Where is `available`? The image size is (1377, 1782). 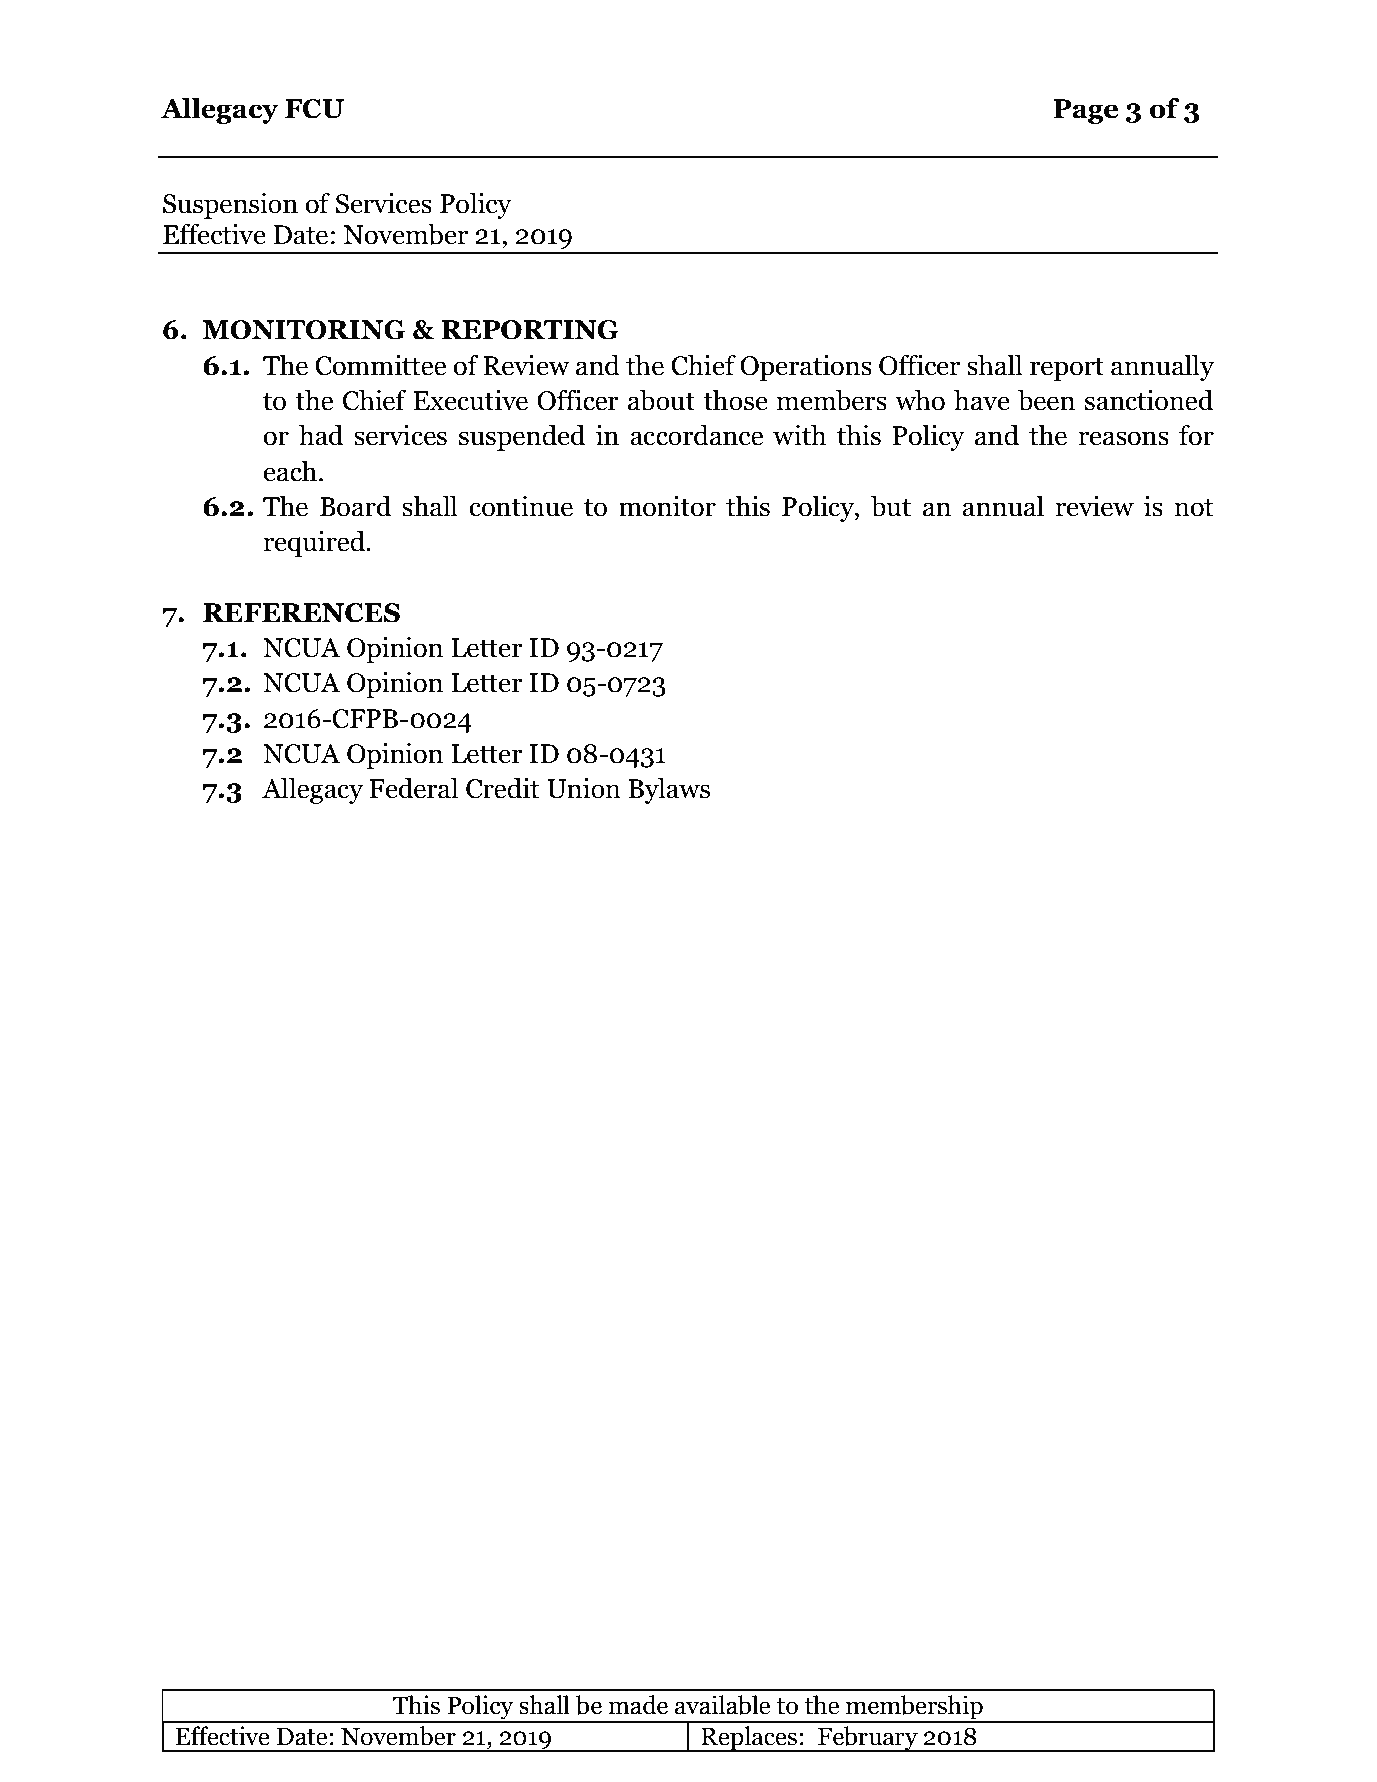 available is located at coordinates (722, 1705).
